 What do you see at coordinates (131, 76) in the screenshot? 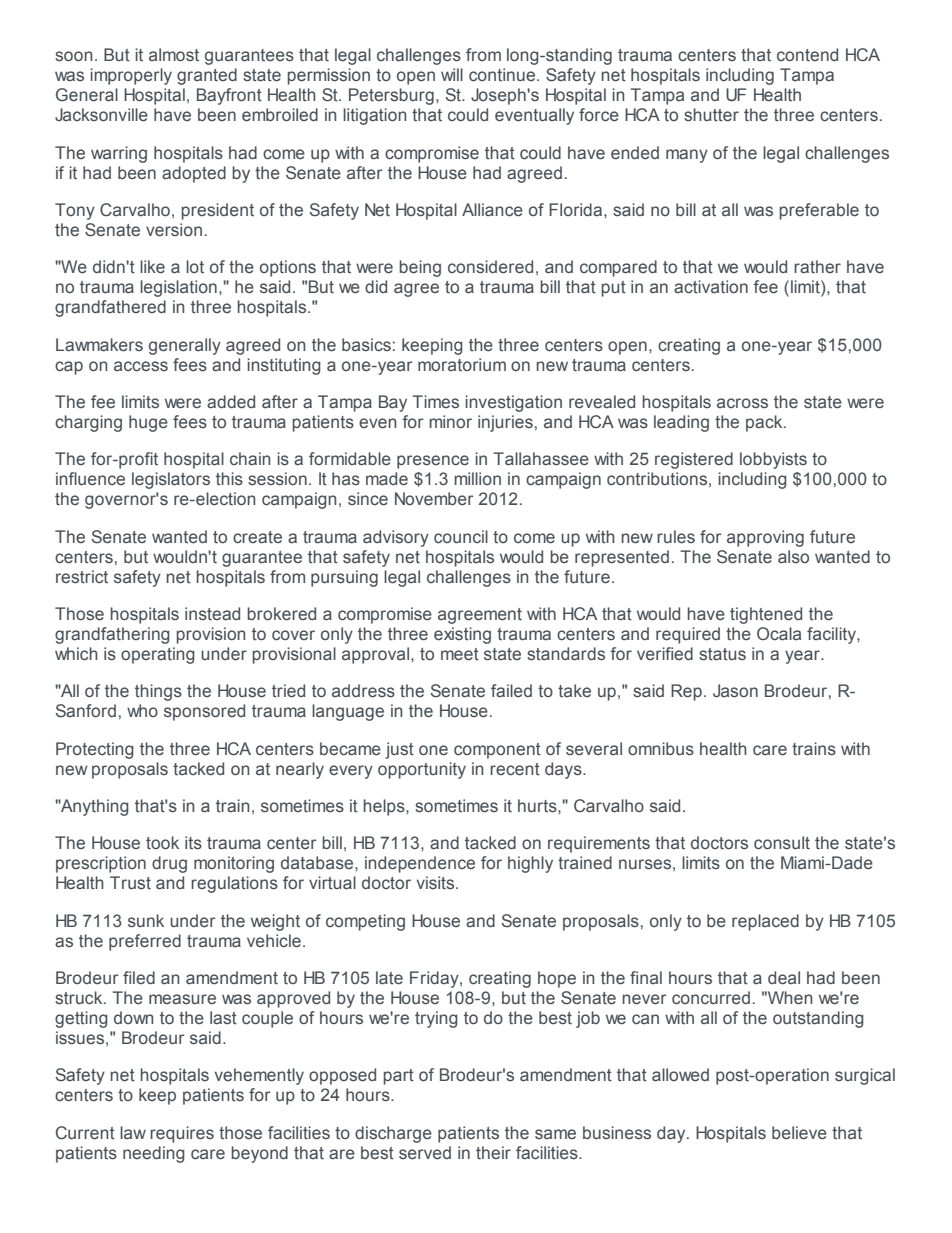
I see `improperly` at bounding box center [131, 76].
